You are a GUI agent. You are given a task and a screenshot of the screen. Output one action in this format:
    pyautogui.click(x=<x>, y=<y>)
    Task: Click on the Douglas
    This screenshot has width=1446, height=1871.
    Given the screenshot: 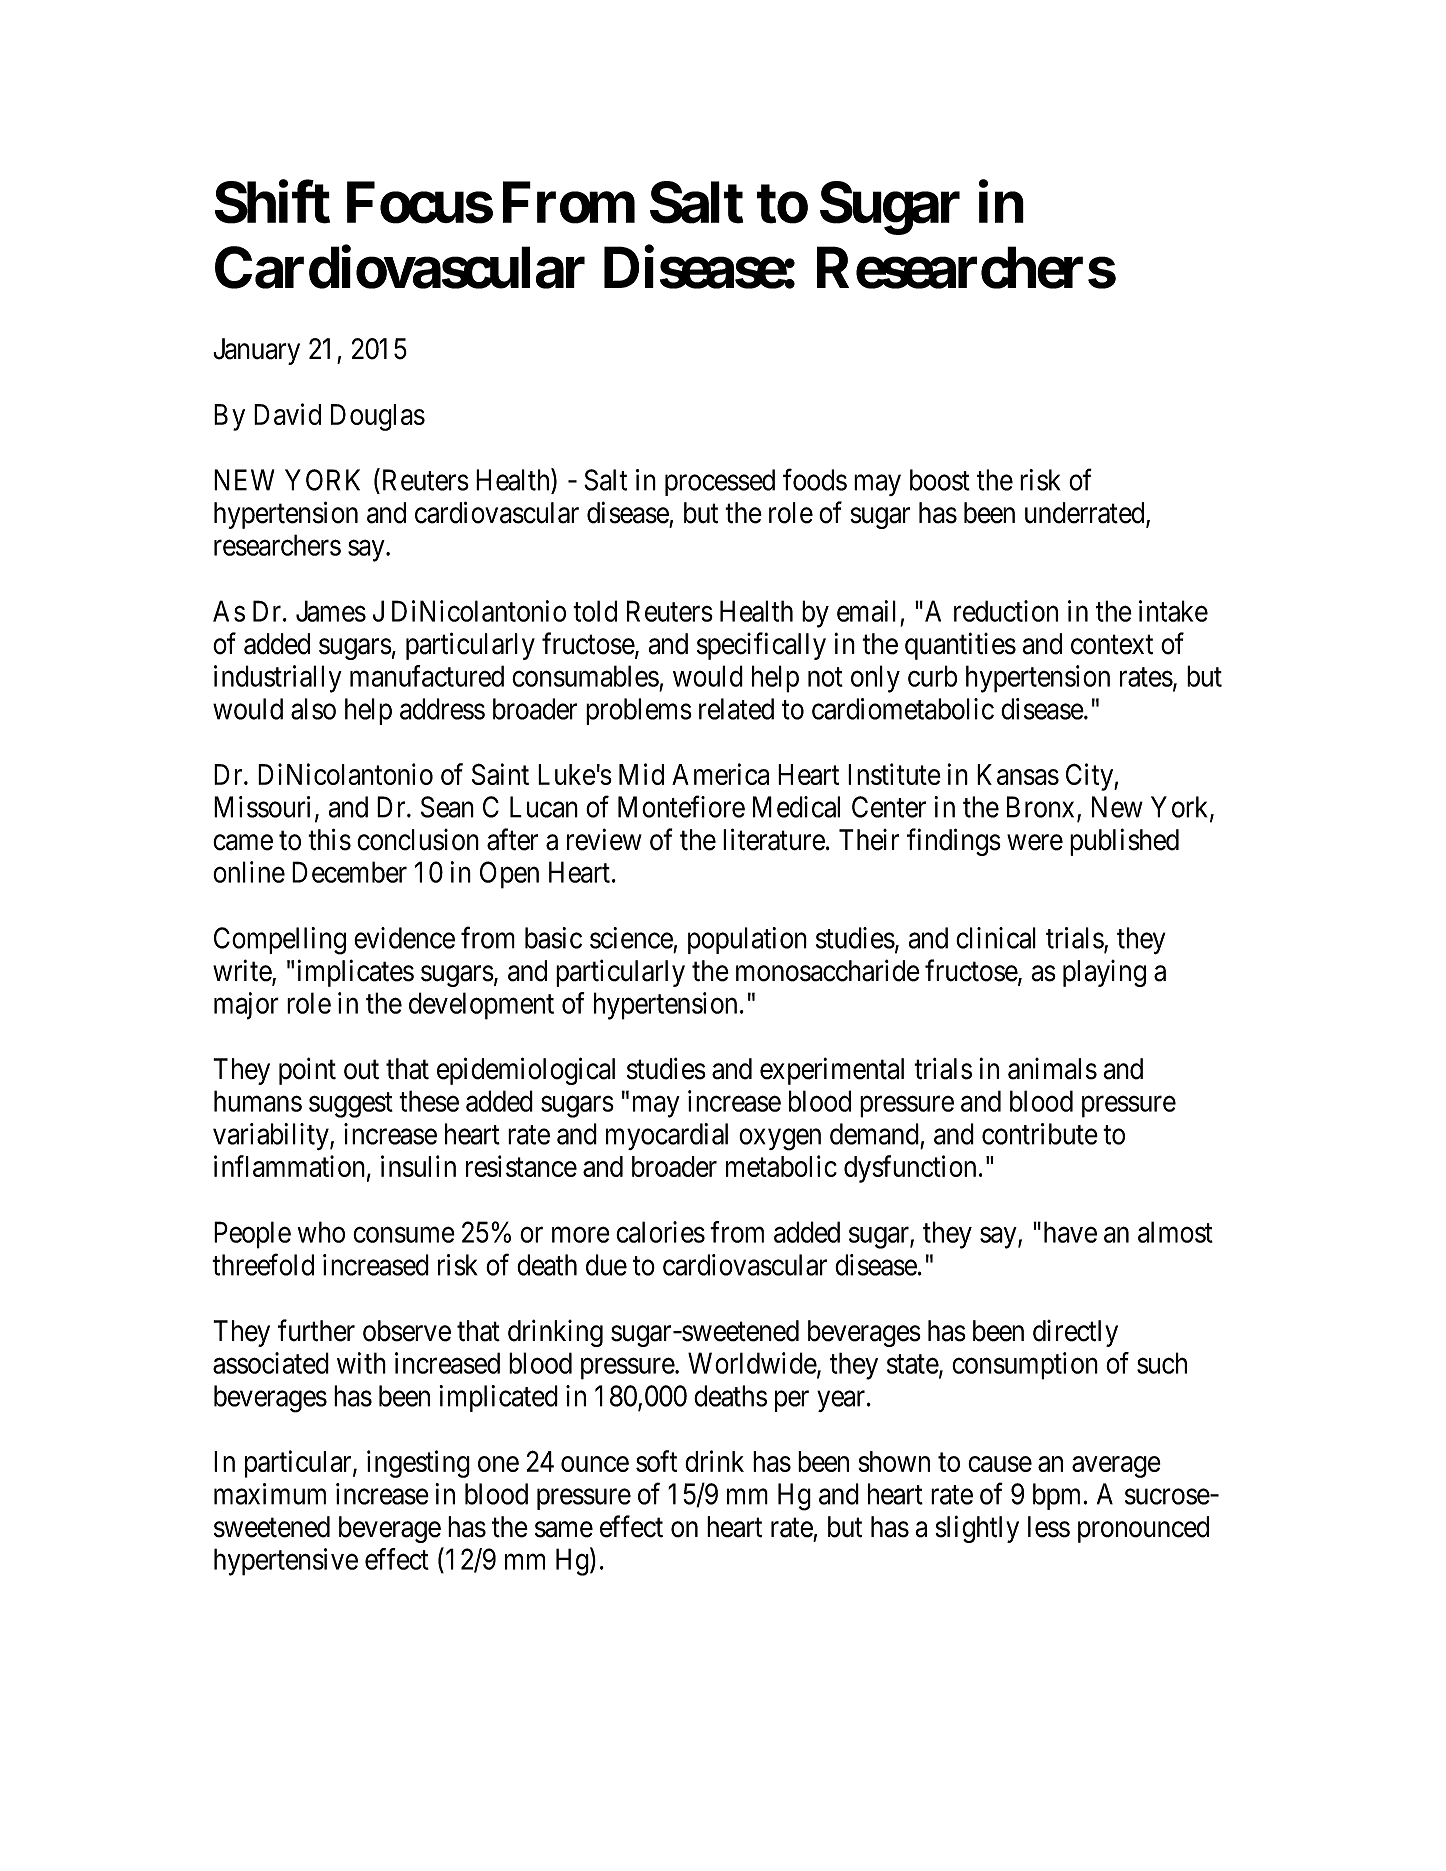 What is the action you would take?
    pyautogui.click(x=378, y=417)
